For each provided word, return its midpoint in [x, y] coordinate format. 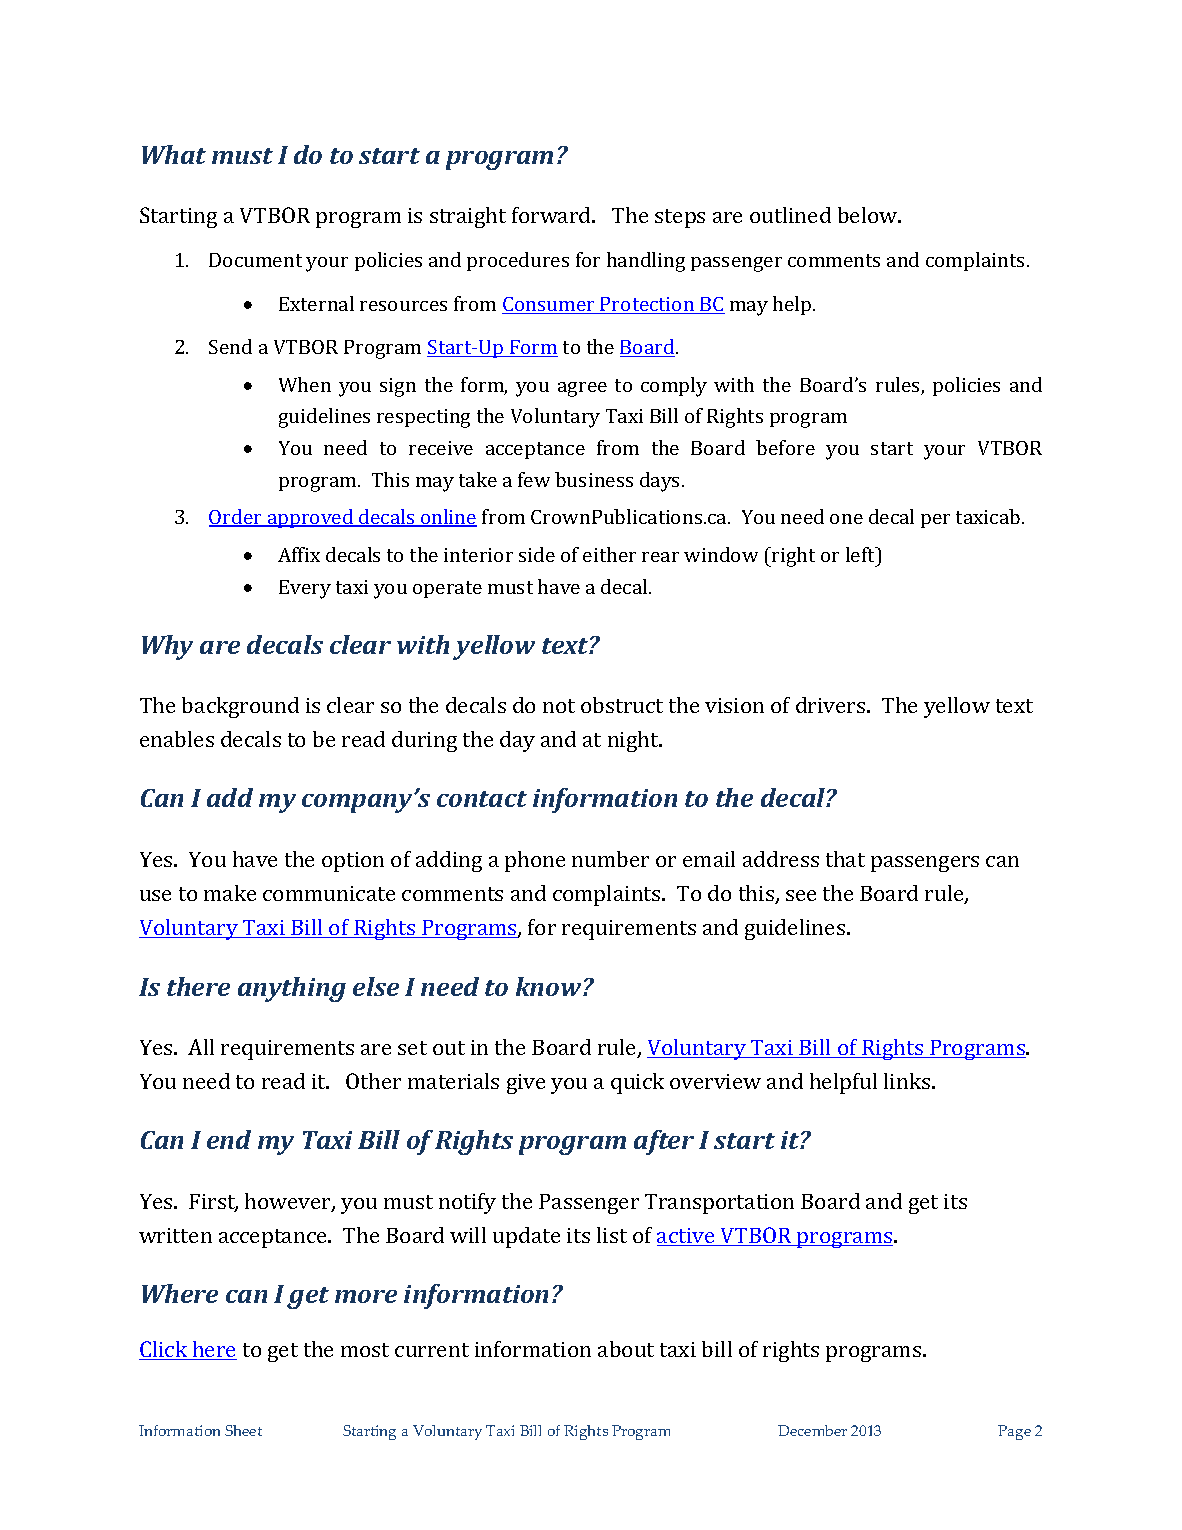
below [869, 215]
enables [177, 739]
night [634, 741]
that [845, 859]
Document [255, 260]
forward [553, 215]
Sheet [243, 1430]
